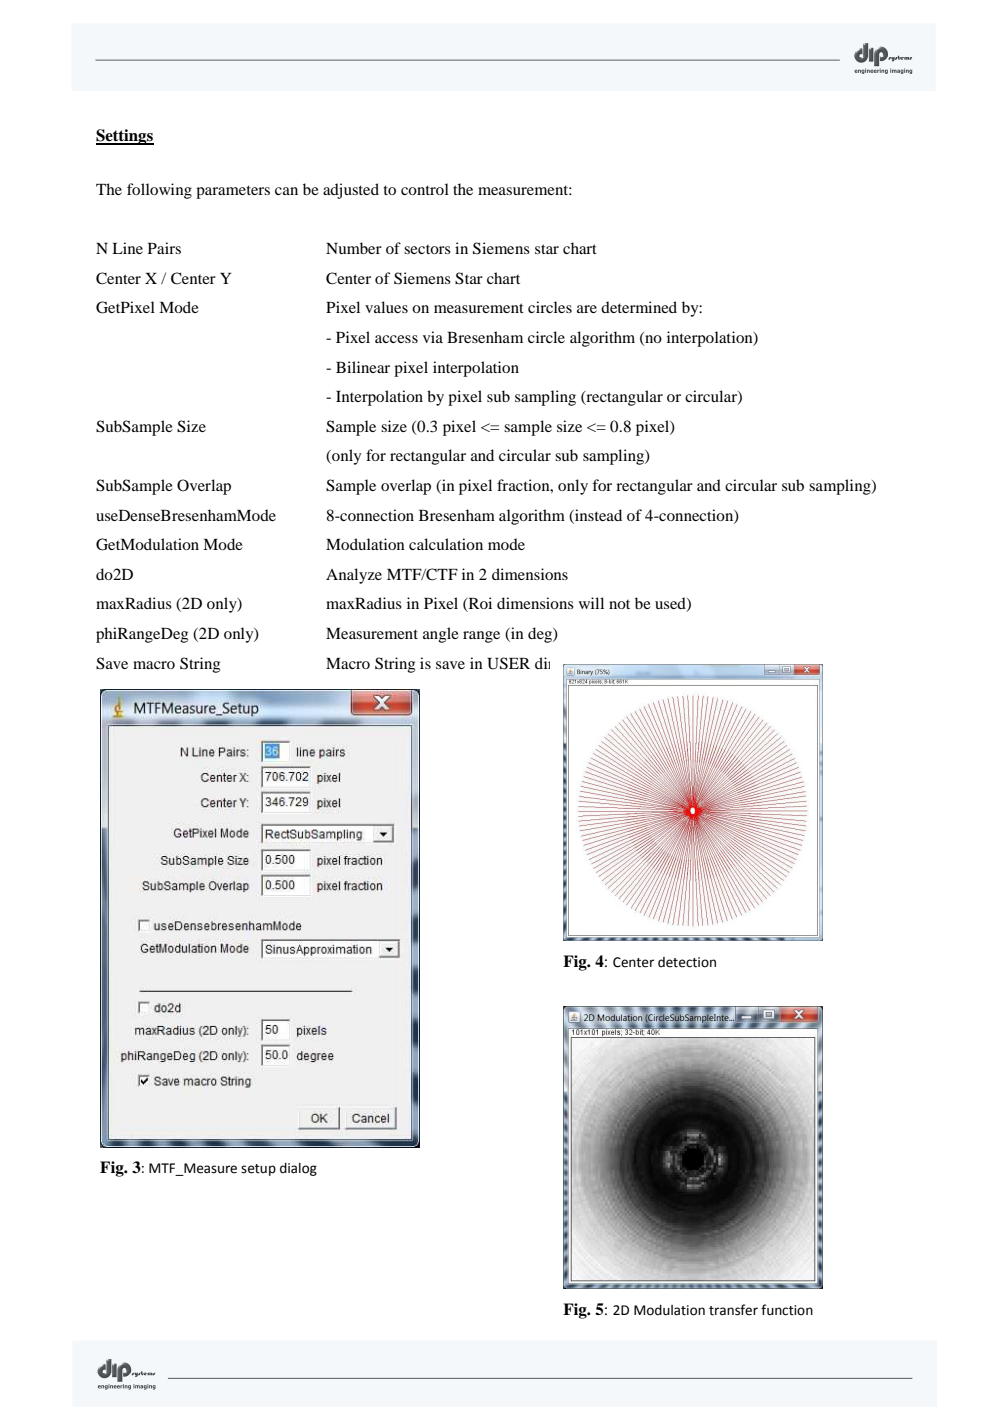  What do you see at coordinates (446, 544) in the screenshot?
I see `calculation` at bounding box center [446, 544].
